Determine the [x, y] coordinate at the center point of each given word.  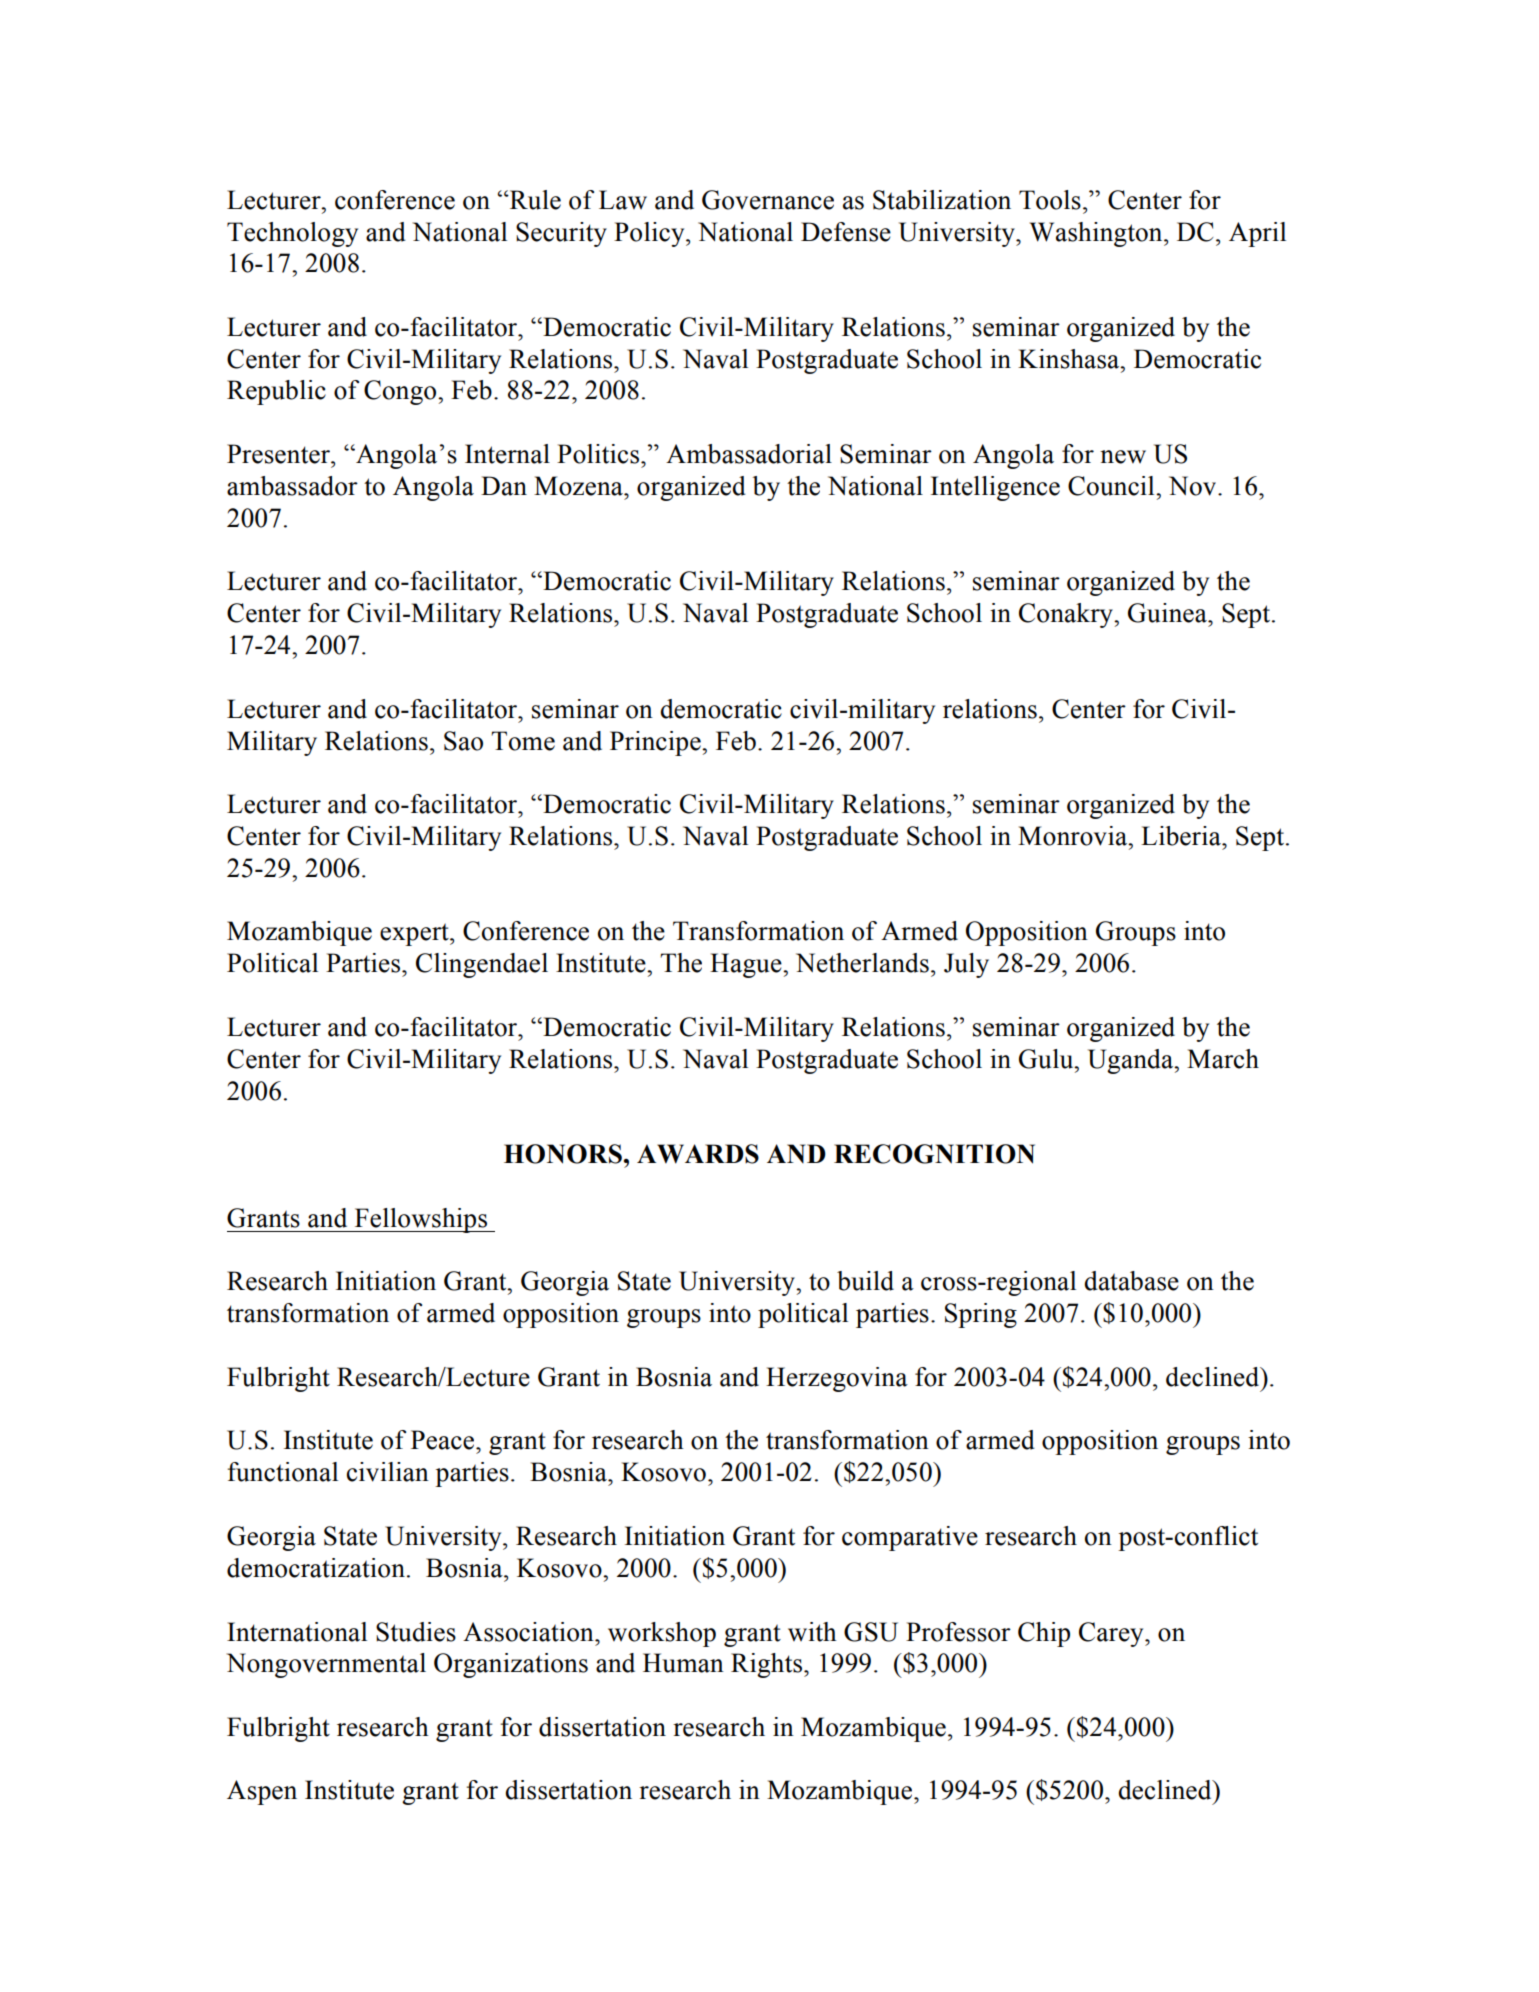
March [1223, 1059]
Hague [747, 965]
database [1131, 1281]
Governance [768, 200]
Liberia [1182, 836]
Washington [1097, 234]
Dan [504, 486]
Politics [599, 454]
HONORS [563, 1154]
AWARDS [698, 1154]
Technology [292, 234]
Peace [444, 1440]
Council [1112, 486]
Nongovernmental [326, 1665]
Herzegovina [837, 1379]
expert [415, 934]
